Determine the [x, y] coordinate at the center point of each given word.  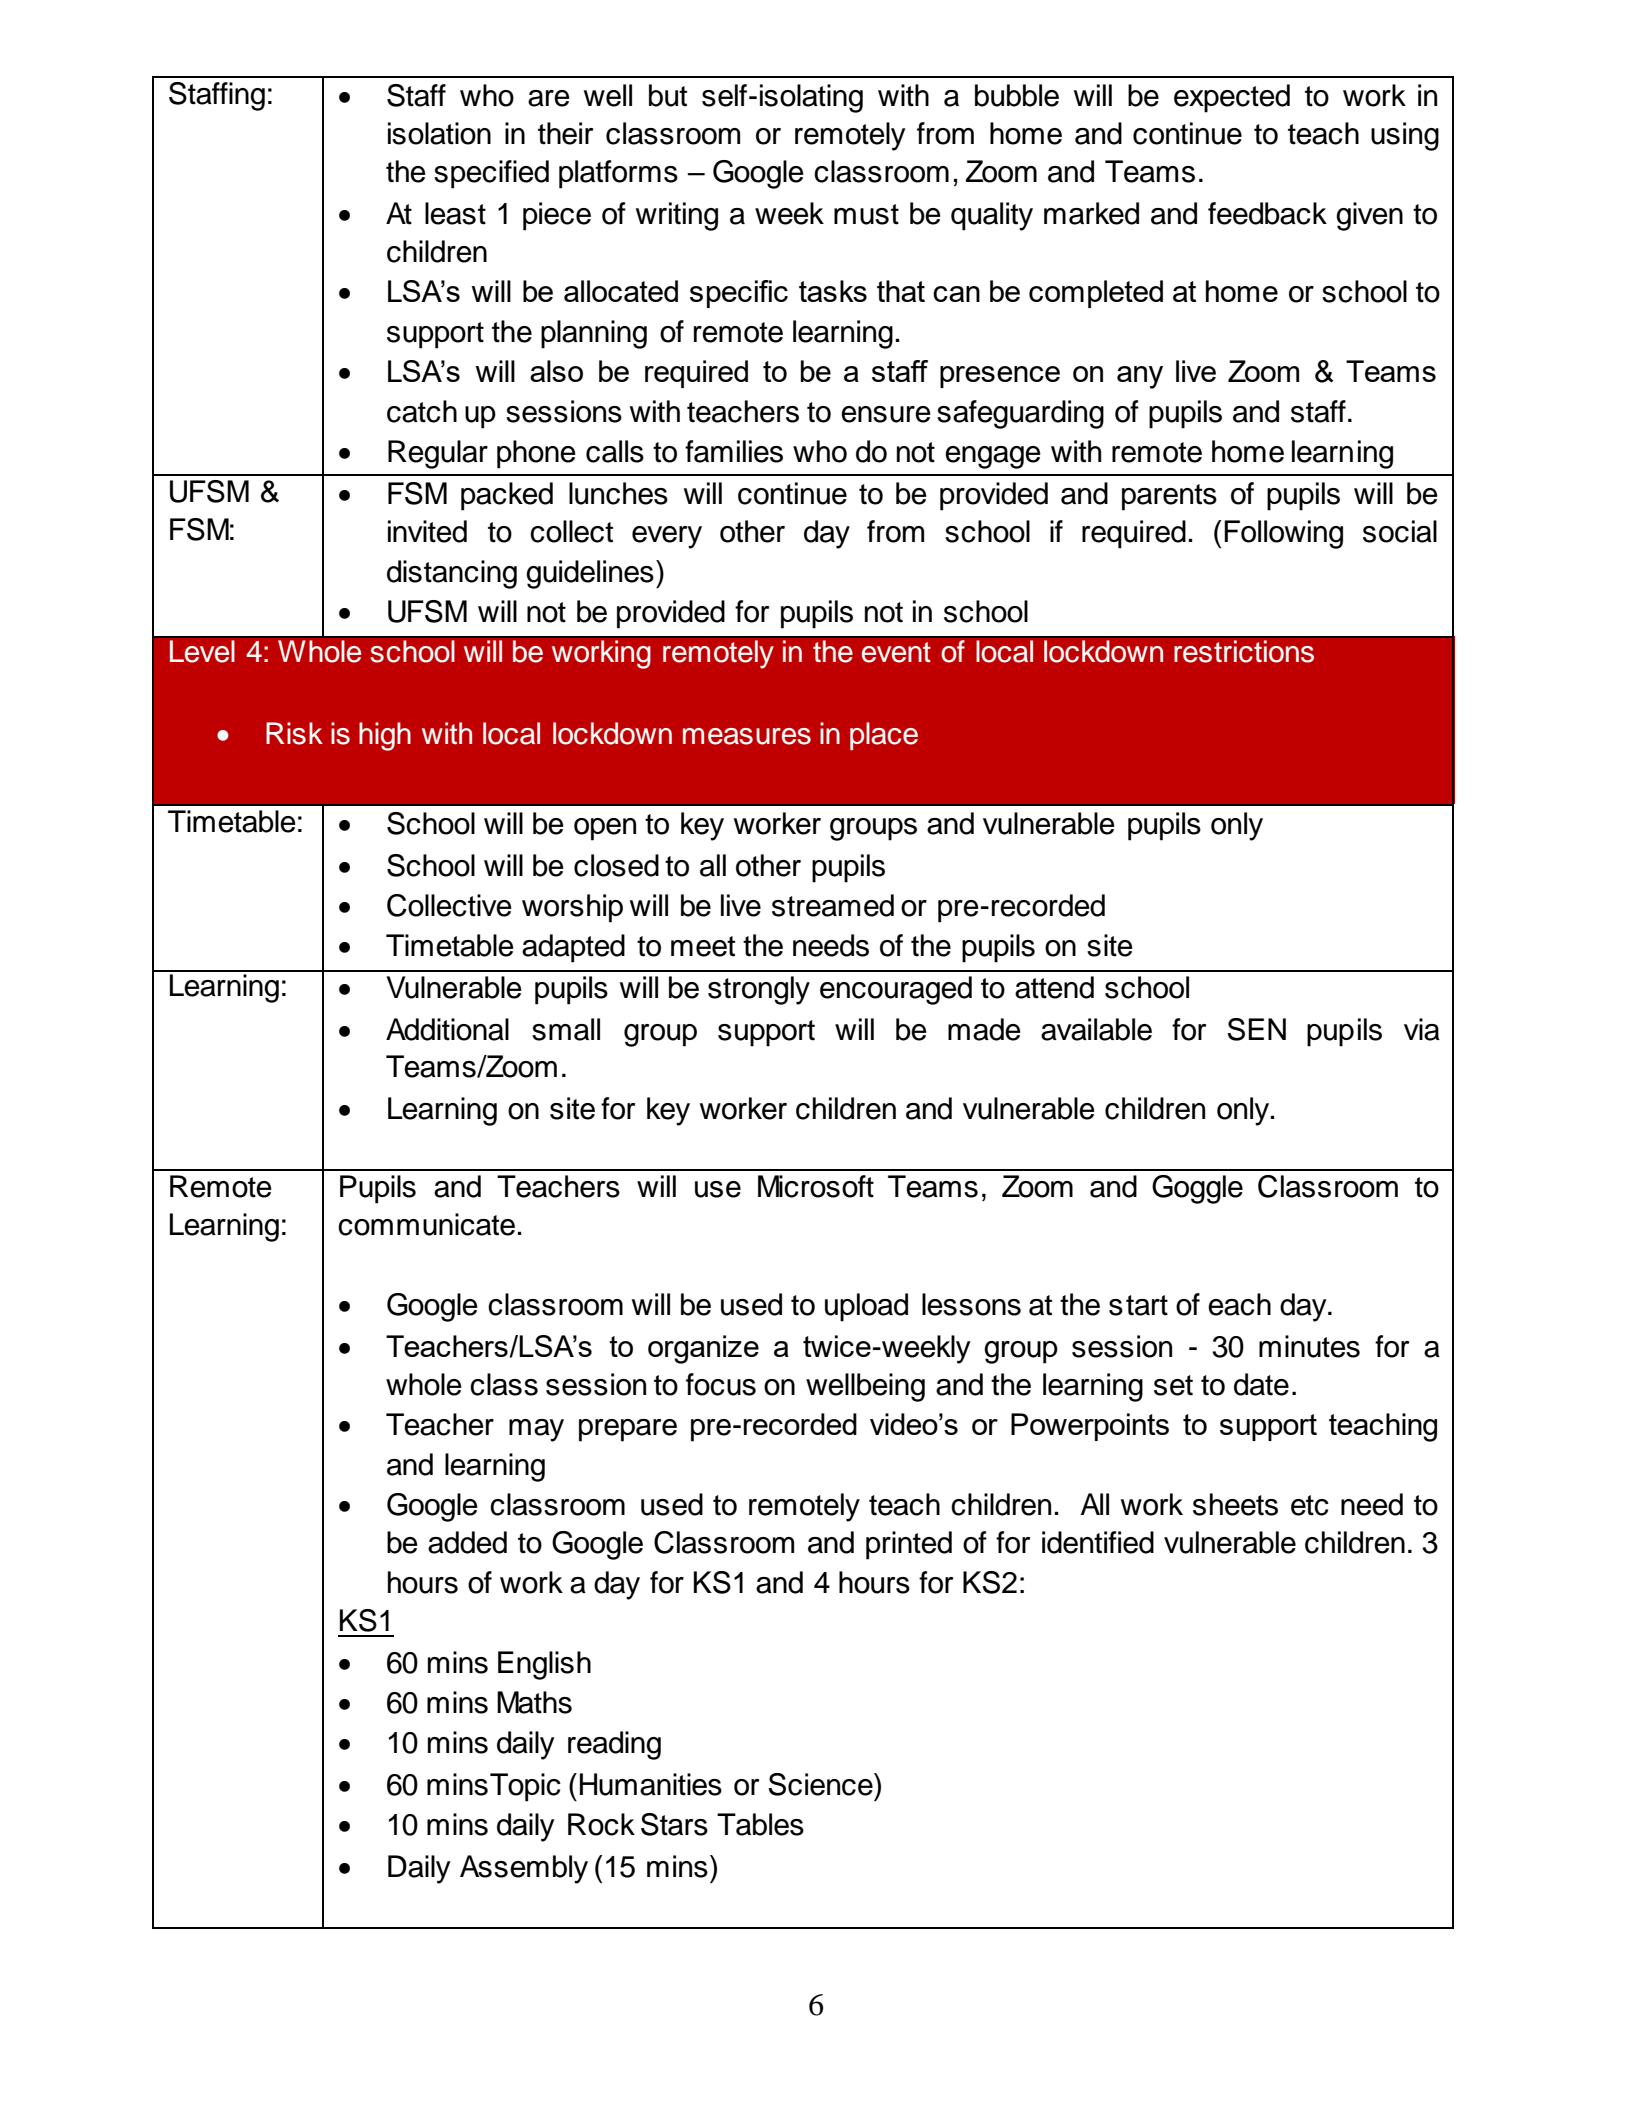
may [536, 1430]
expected [1232, 98]
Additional [447, 1029]
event [896, 652]
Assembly [524, 1869]
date [1261, 1384]
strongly [759, 990]
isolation [439, 133]
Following [1283, 534]
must [866, 214]
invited [427, 531]
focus [721, 1384]
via [1422, 1029]
